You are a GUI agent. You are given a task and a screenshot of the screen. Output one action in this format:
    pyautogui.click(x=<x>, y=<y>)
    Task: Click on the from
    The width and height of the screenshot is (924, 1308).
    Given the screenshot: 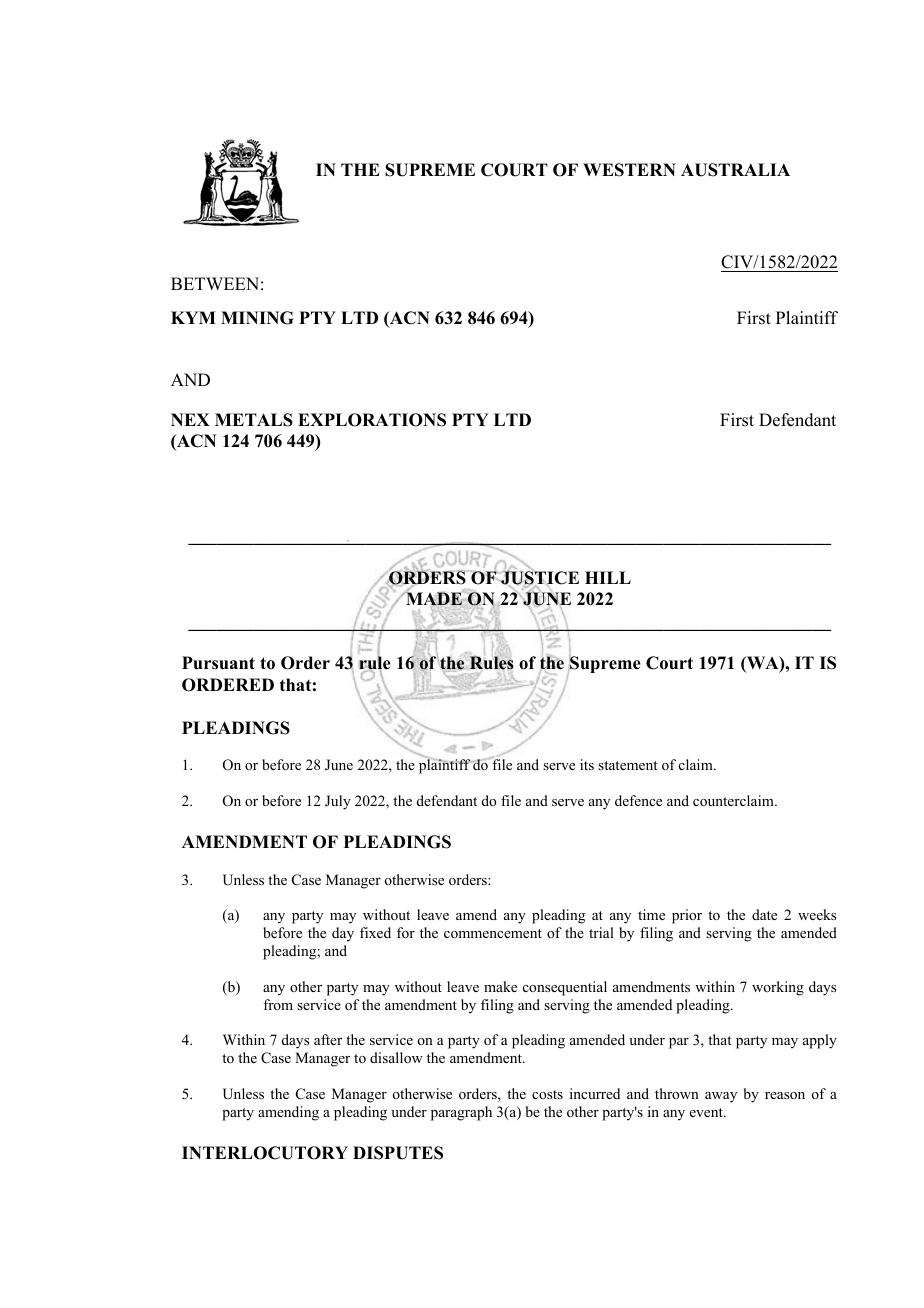 What is the action you would take?
    pyautogui.click(x=278, y=1004)
